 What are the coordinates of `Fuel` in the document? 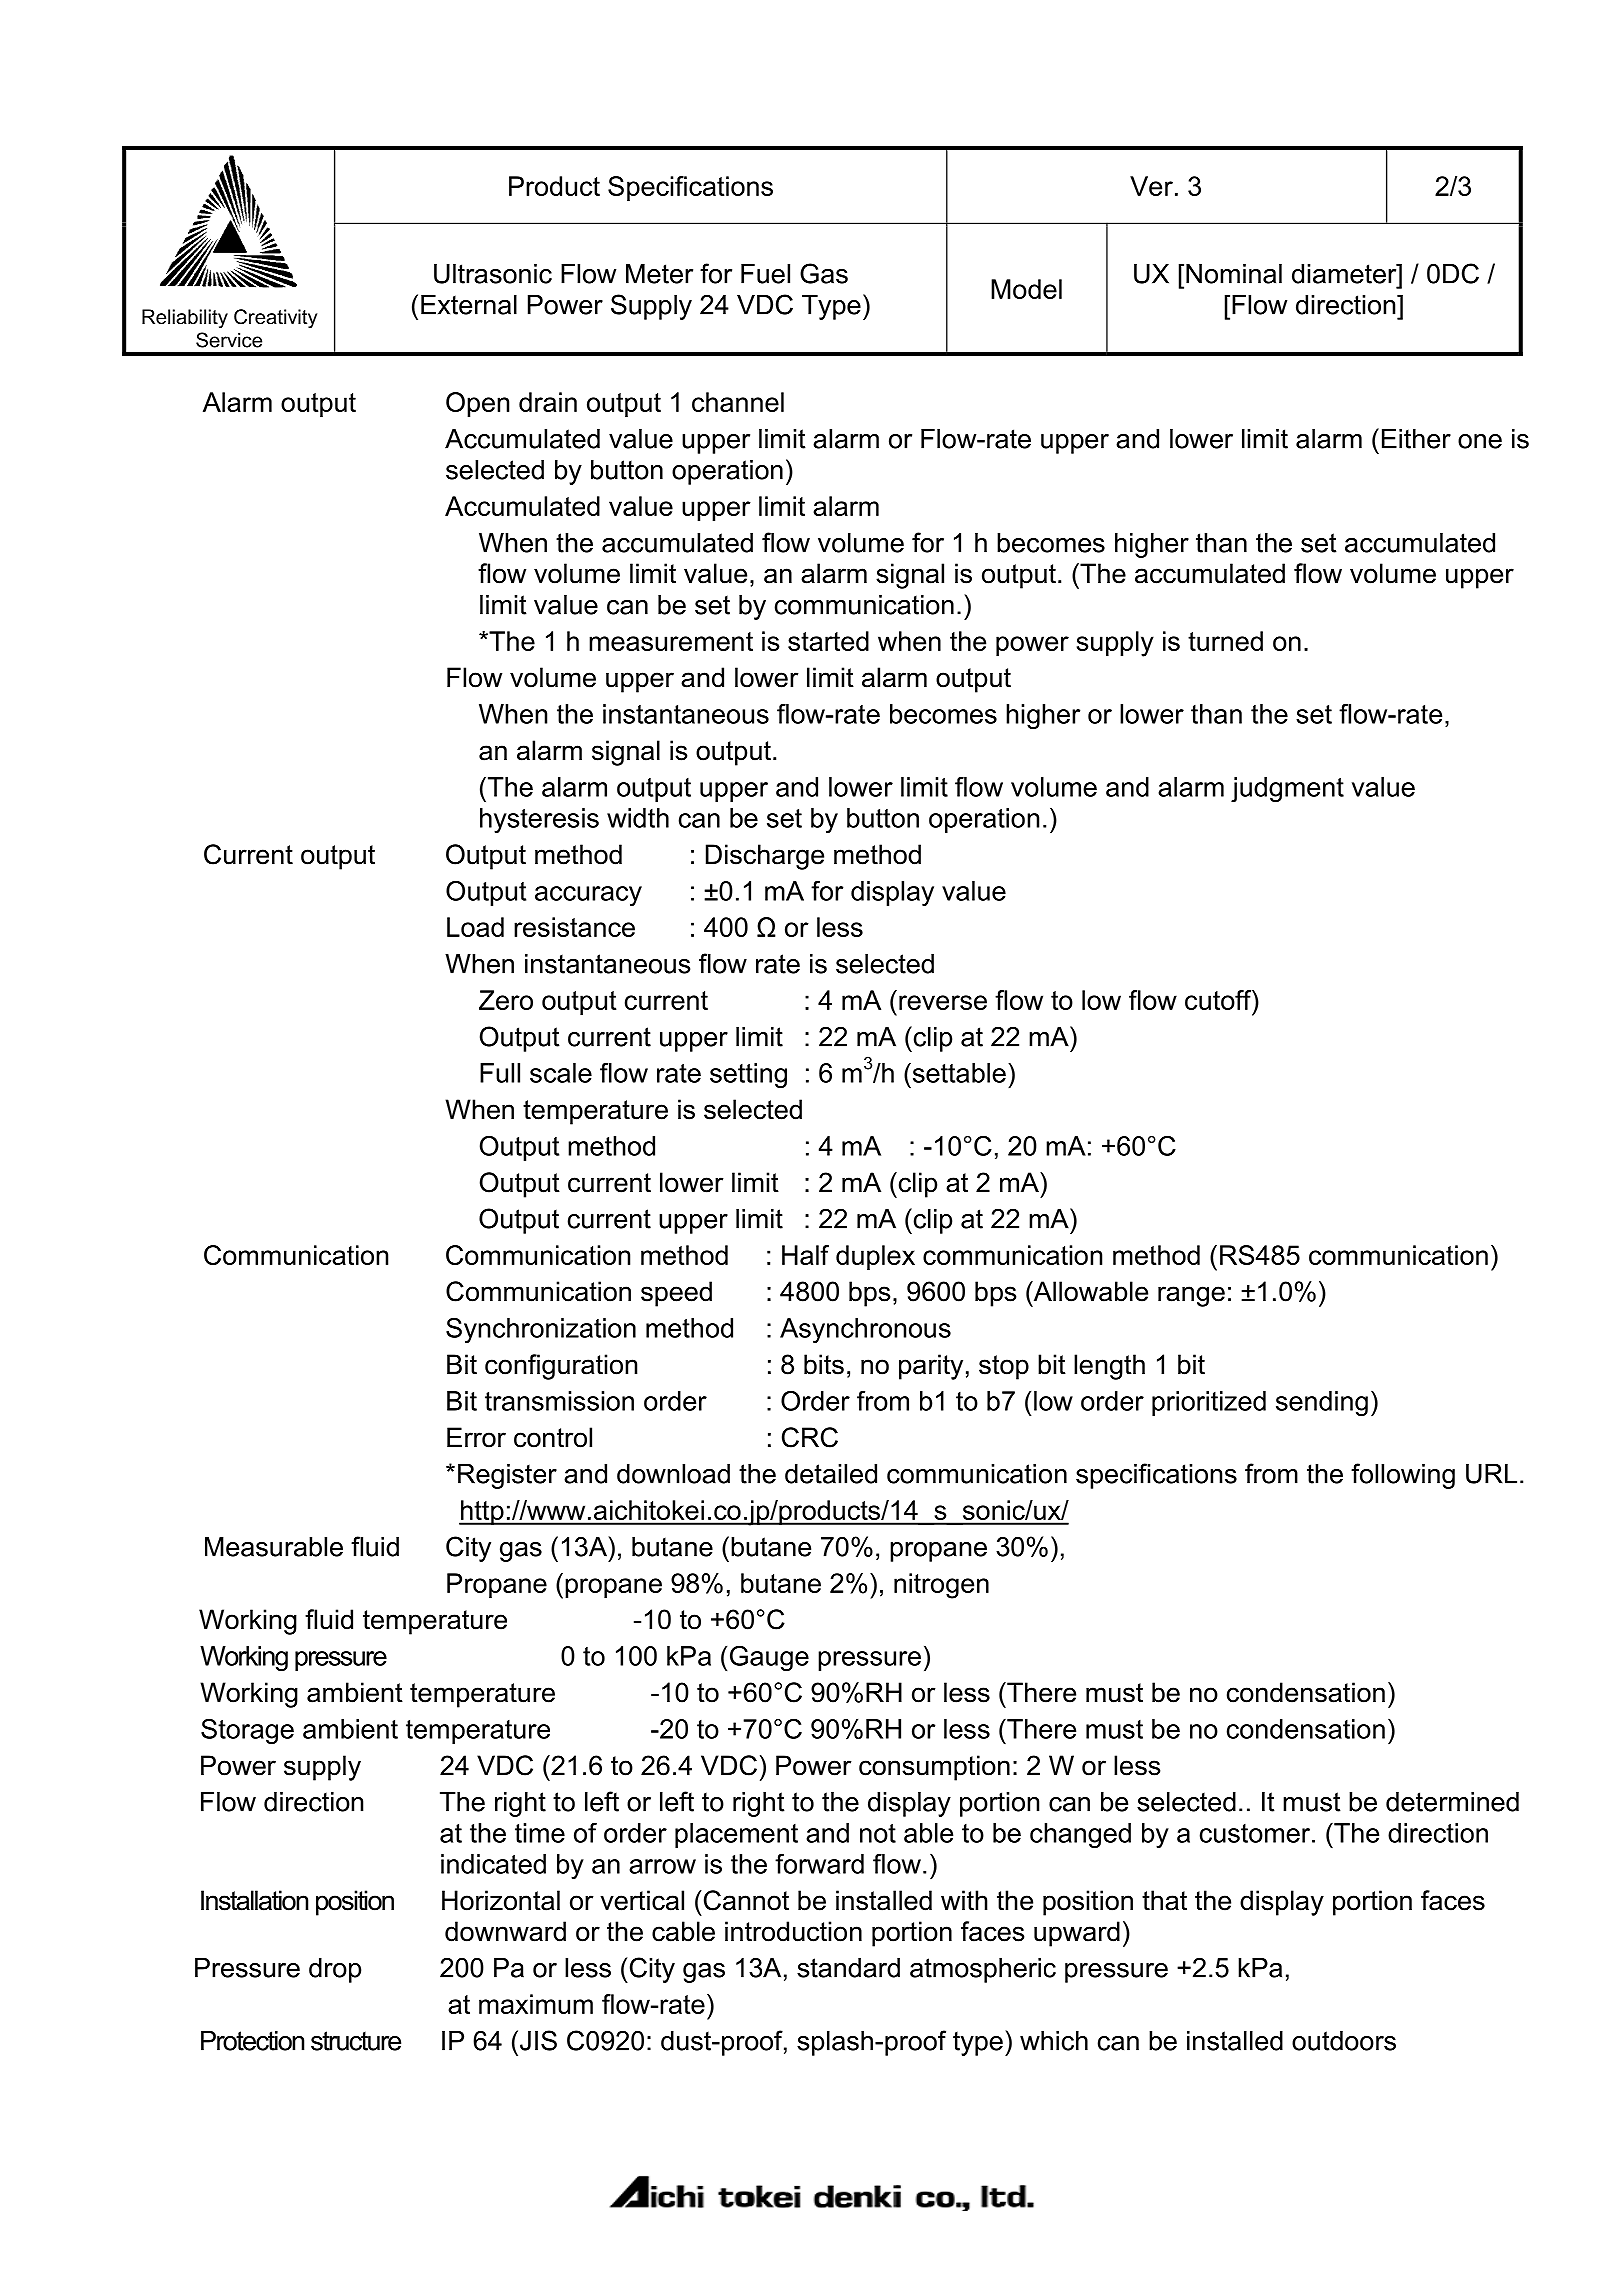 It's located at (765, 274).
